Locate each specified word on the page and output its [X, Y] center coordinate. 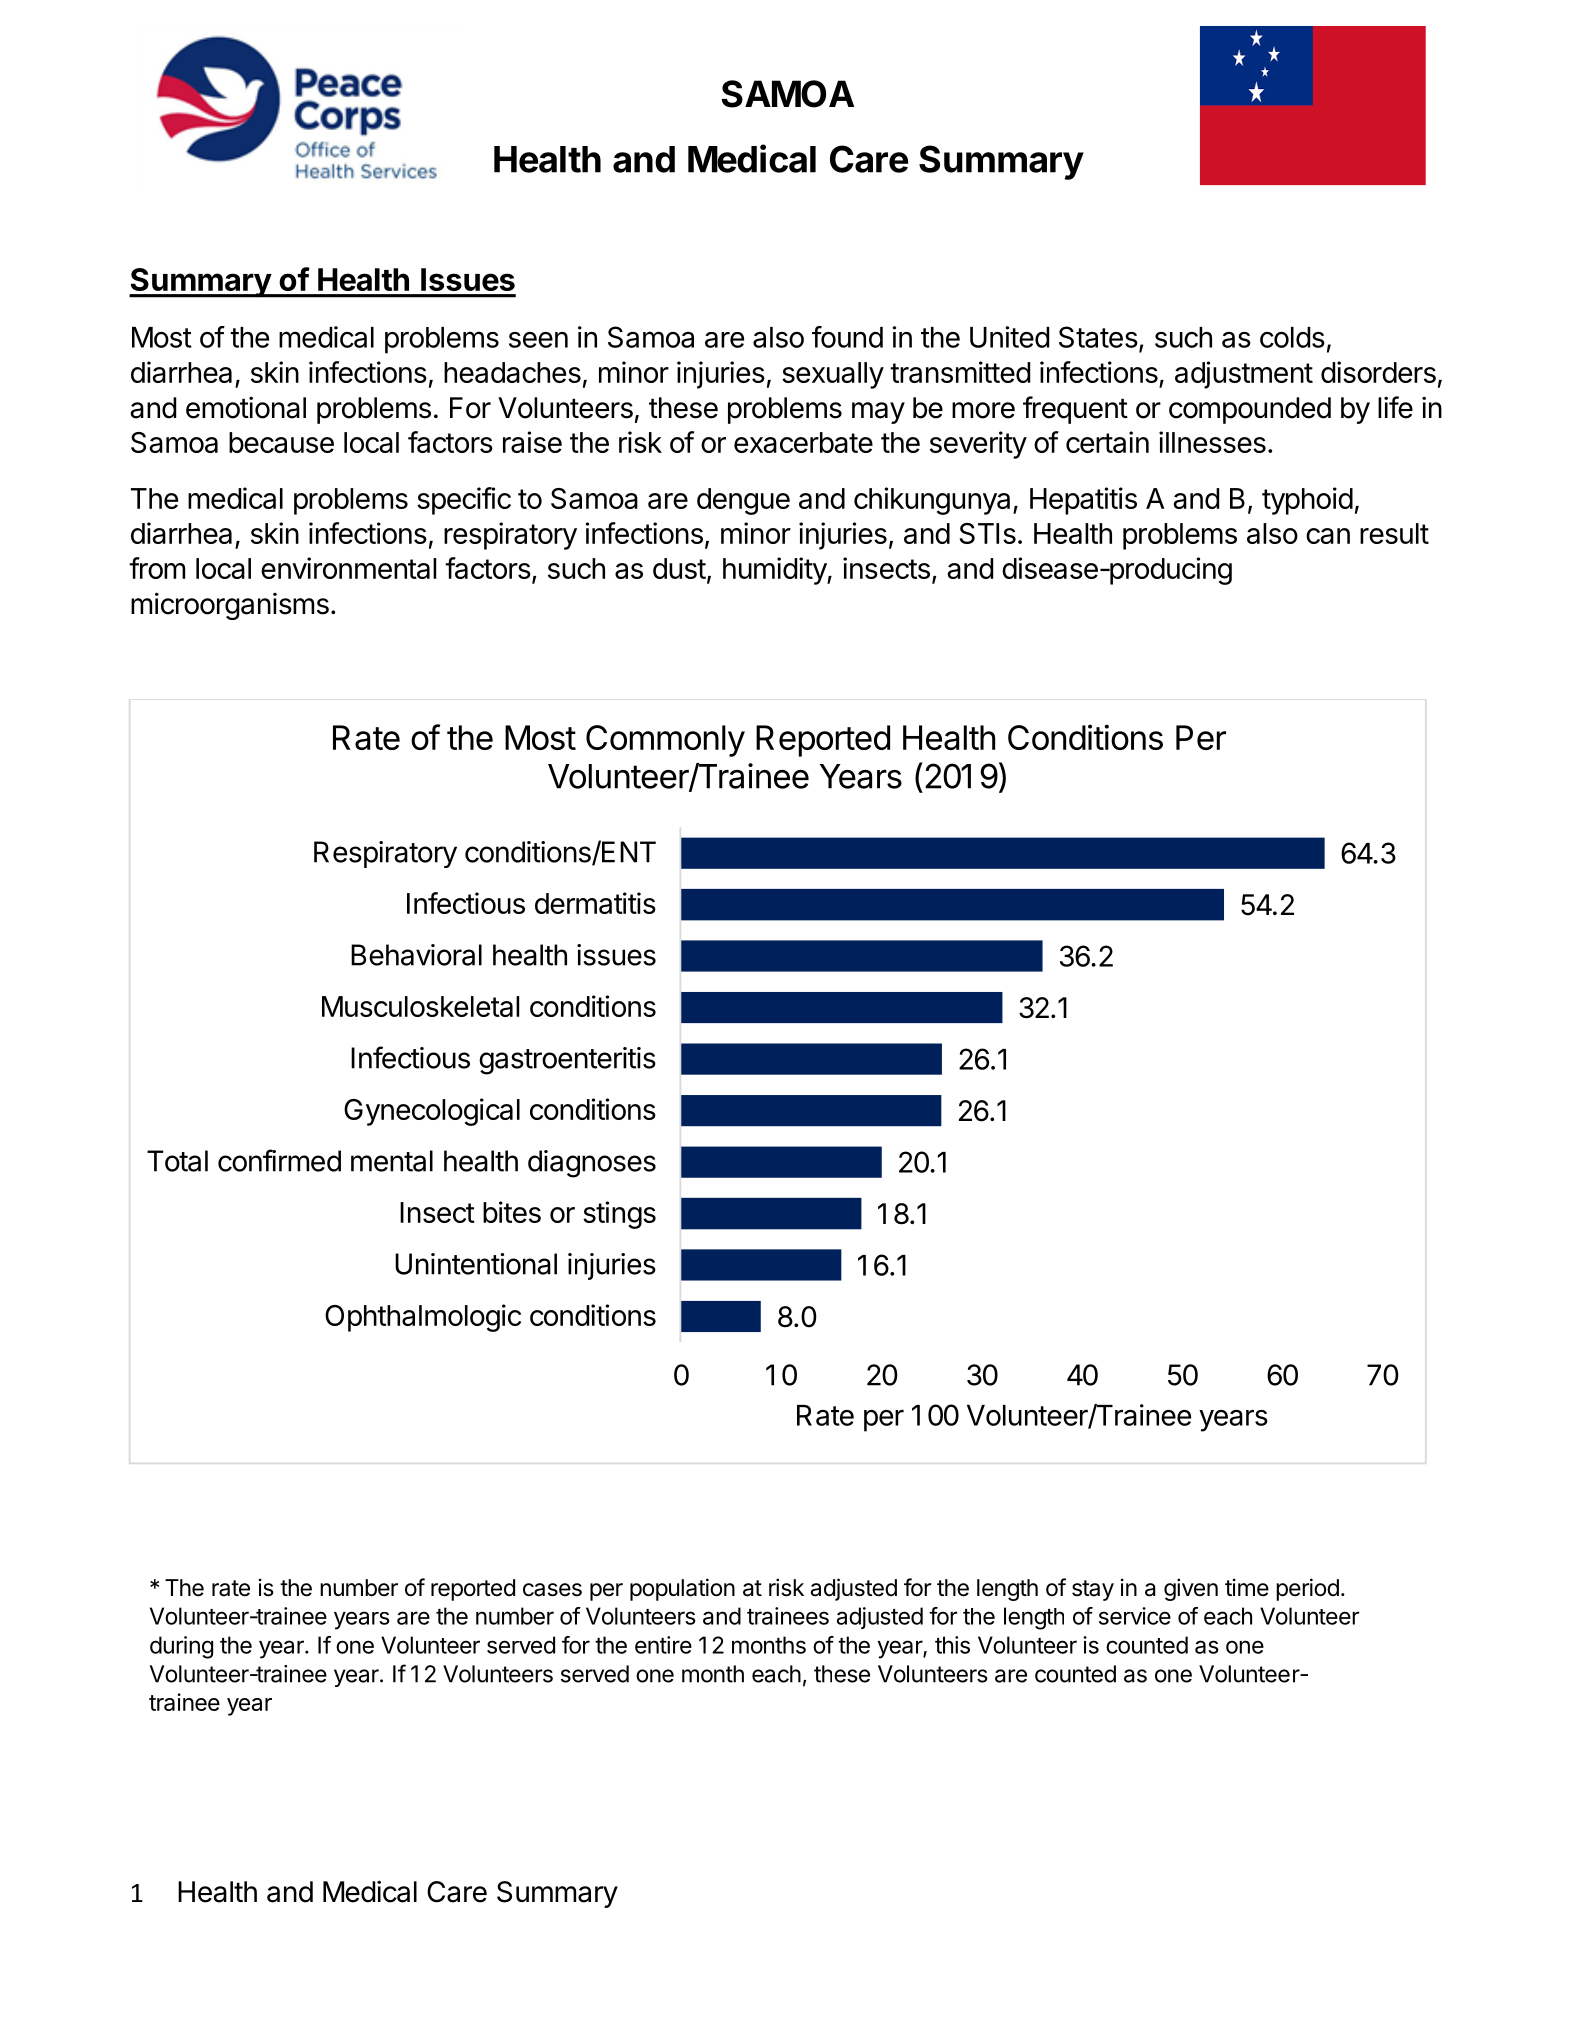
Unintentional [476, 1264]
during [181, 1647]
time [1247, 1587]
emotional [246, 407]
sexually [833, 375]
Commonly [665, 741]
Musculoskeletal [420, 1006]
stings [619, 1215]
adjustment [1244, 375]
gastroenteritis [567, 1061]
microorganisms [230, 606]
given [1191, 1589]
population [682, 1589]
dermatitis [595, 903]
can [1328, 536]
